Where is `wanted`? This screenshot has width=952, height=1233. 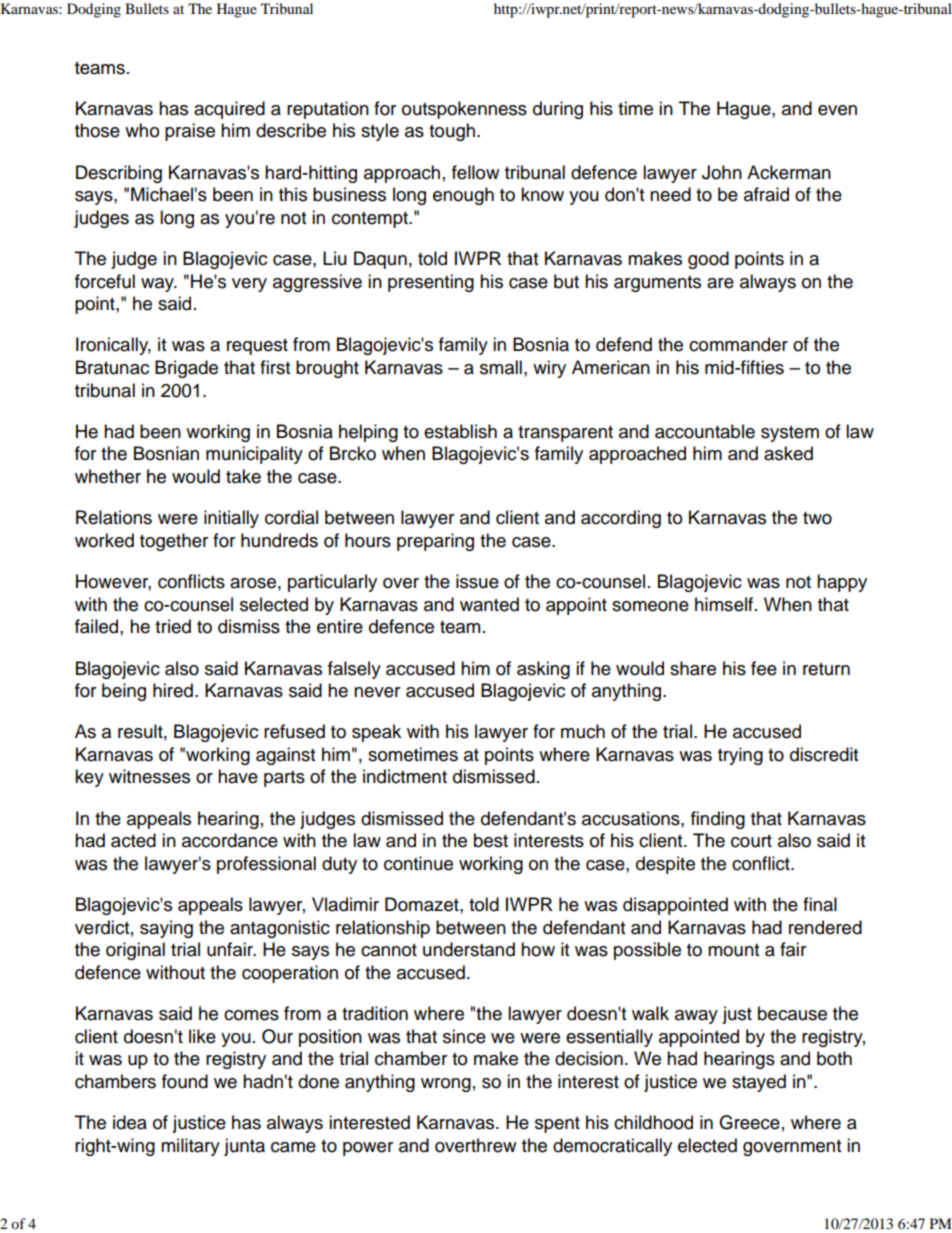 wanted is located at coordinates (489, 604).
